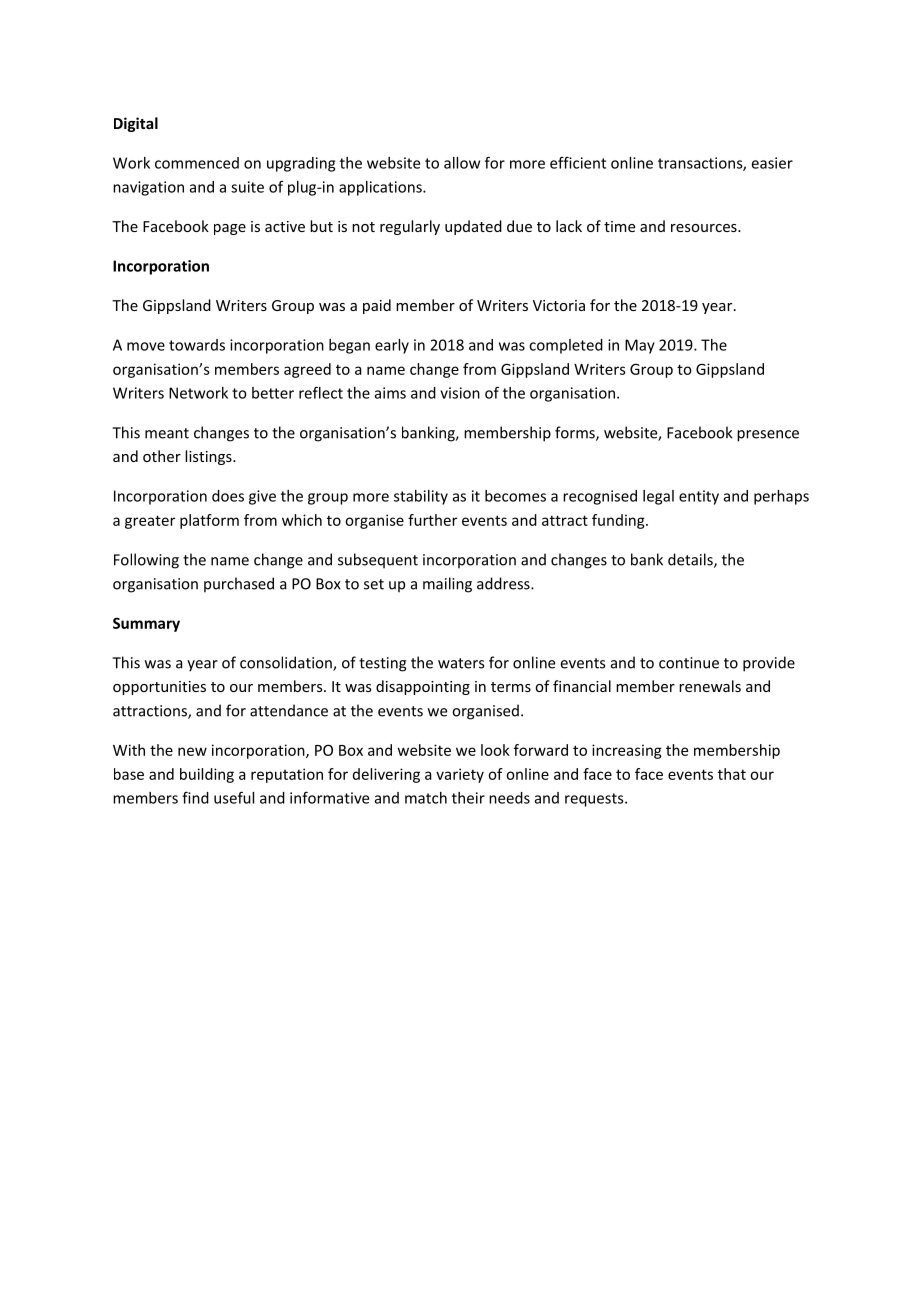 Image resolution: width=924 pixels, height=1308 pixels. I want to click on early, so click(392, 346).
